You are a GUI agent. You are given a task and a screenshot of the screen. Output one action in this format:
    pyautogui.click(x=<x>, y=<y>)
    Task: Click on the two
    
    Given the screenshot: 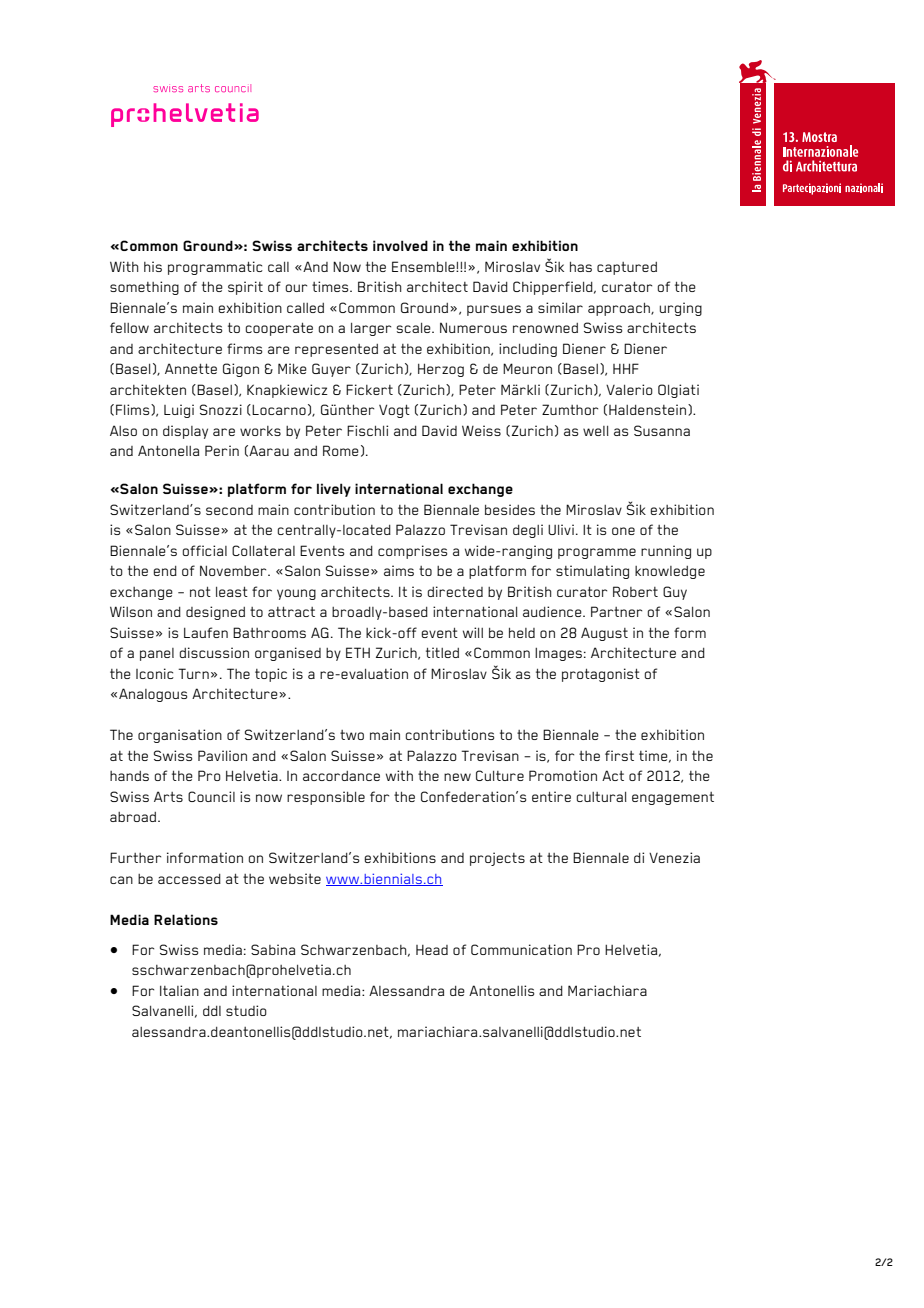 What is the action you would take?
    pyautogui.click(x=352, y=735)
